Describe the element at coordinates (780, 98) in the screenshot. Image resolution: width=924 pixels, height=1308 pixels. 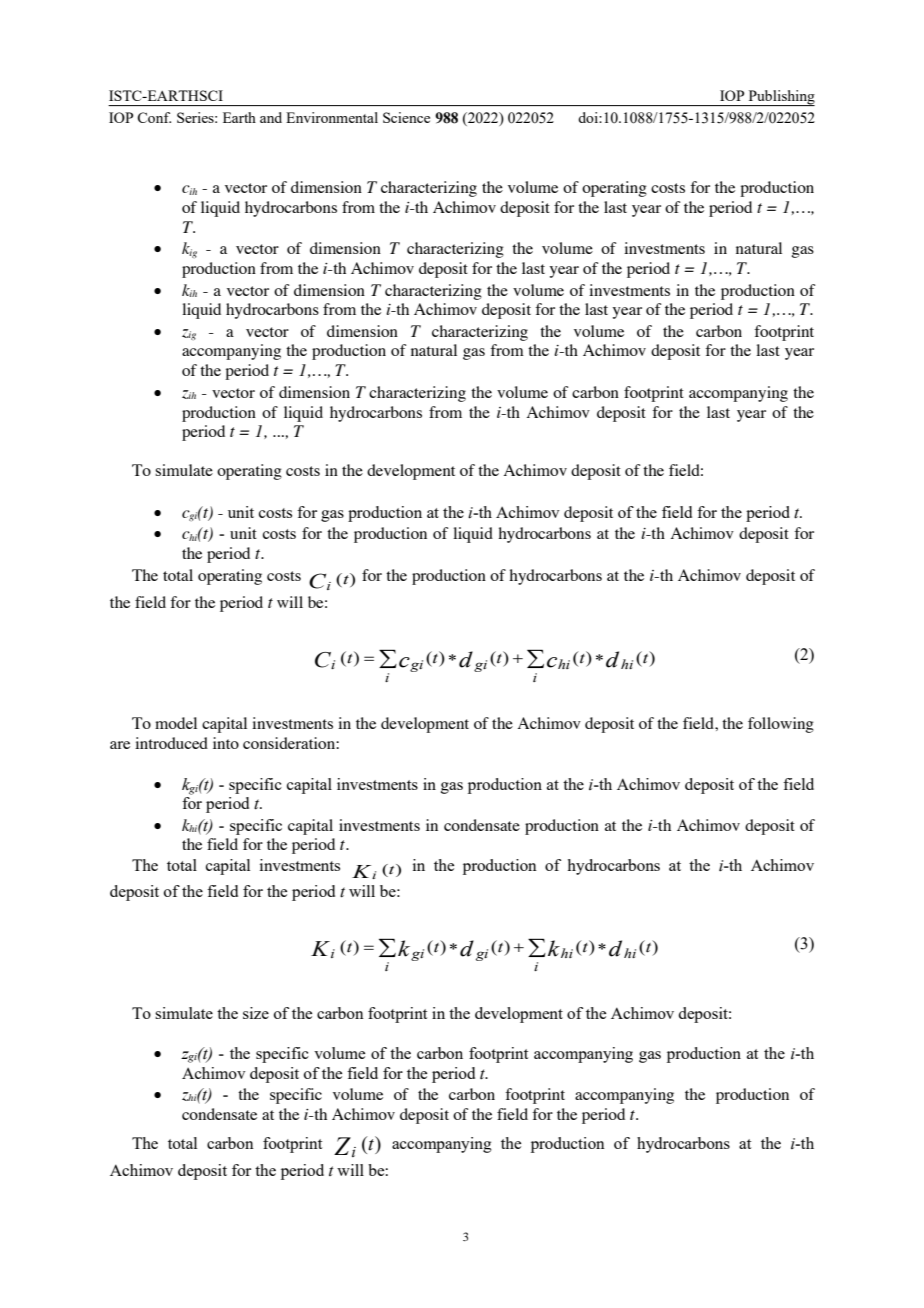
I see `Publishing` at that location.
